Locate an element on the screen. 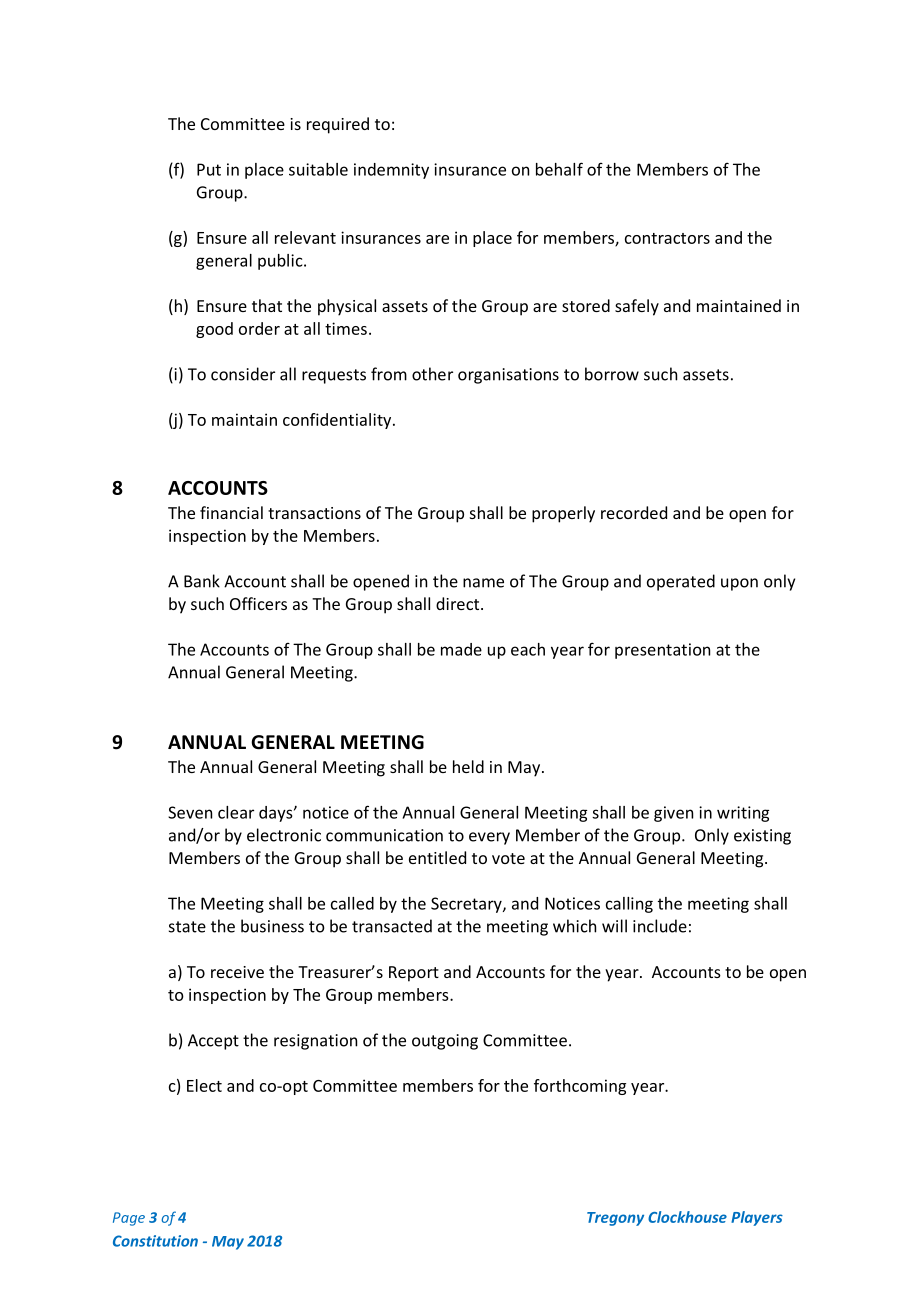 The image size is (924, 1308). consider is located at coordinates (243, 374).
